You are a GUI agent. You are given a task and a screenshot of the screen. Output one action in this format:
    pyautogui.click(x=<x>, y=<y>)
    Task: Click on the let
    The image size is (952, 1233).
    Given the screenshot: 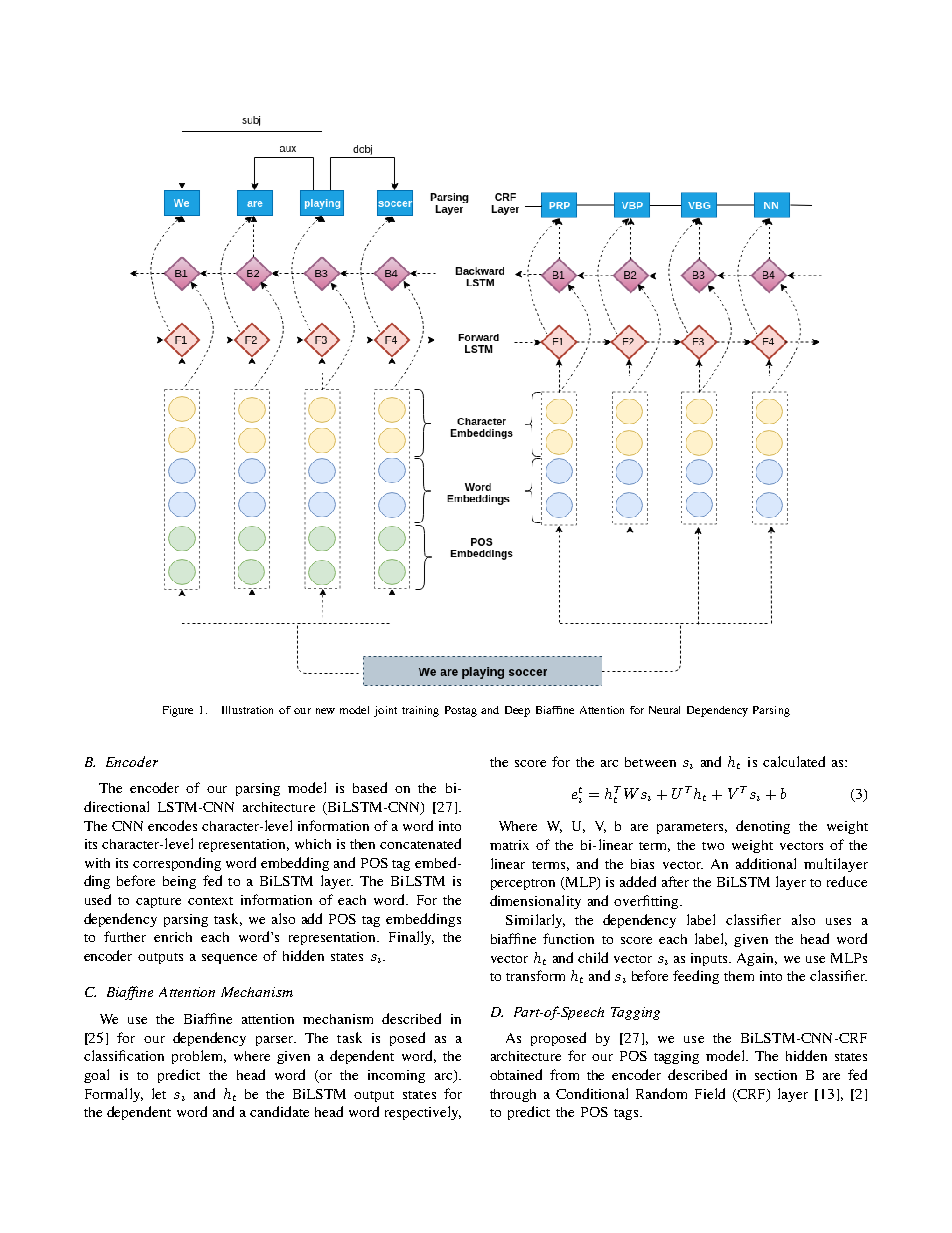 What is the action you would take?
    pyautogui.click(x=159, y=1093)
